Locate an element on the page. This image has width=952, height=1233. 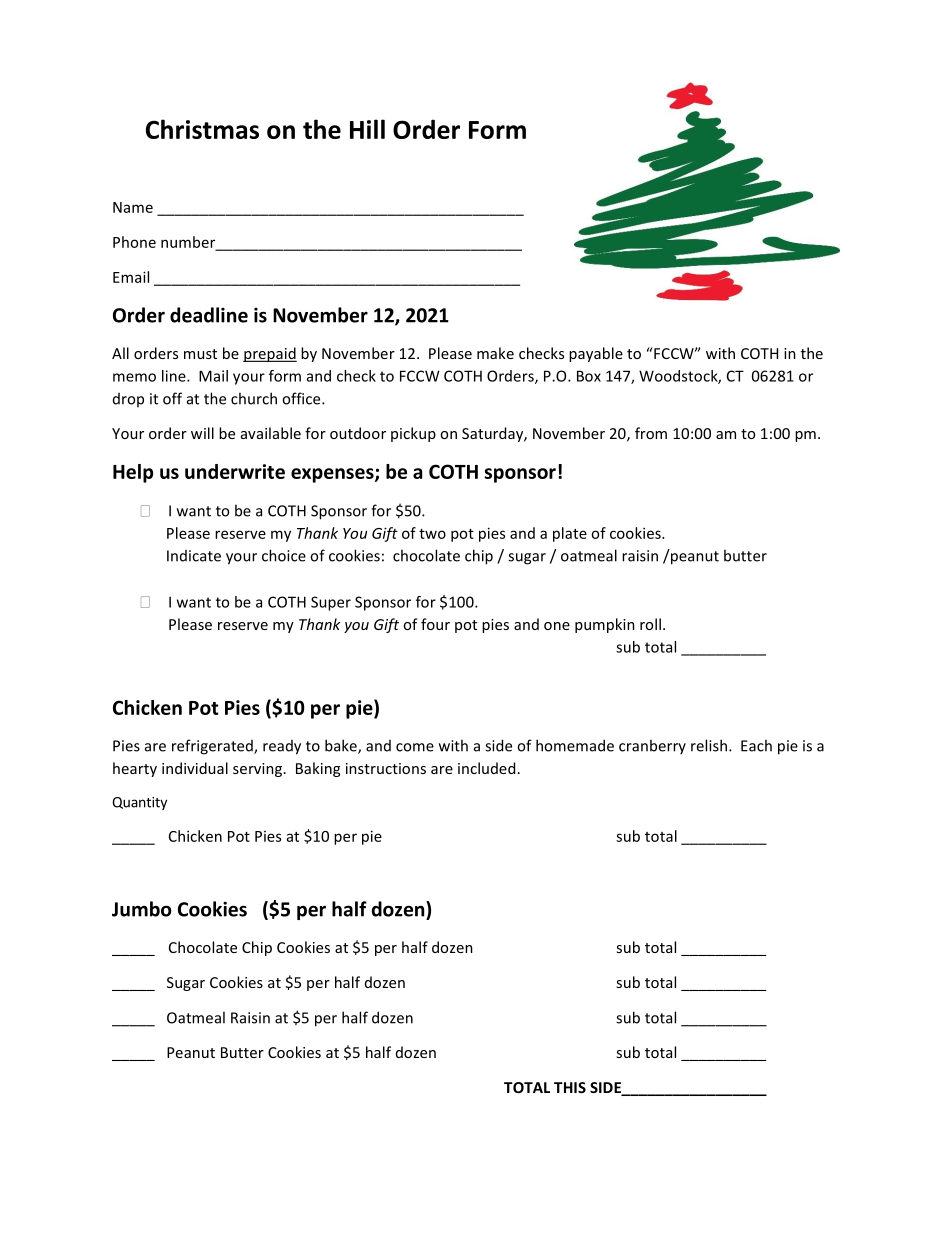
Indicate is located at coordinates (194, 556).
